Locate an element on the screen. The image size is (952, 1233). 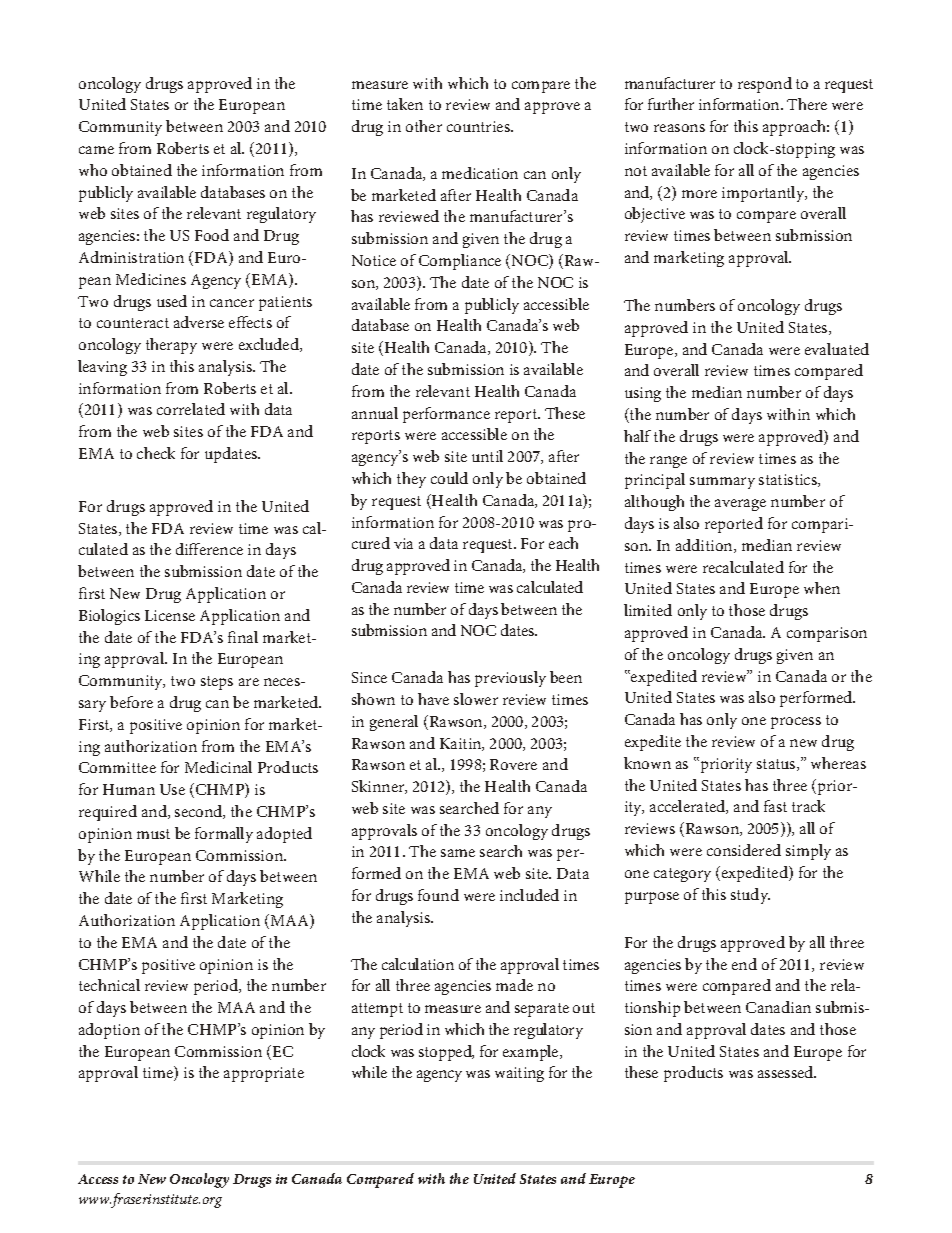
slower is located at coordinates (476, 699).
